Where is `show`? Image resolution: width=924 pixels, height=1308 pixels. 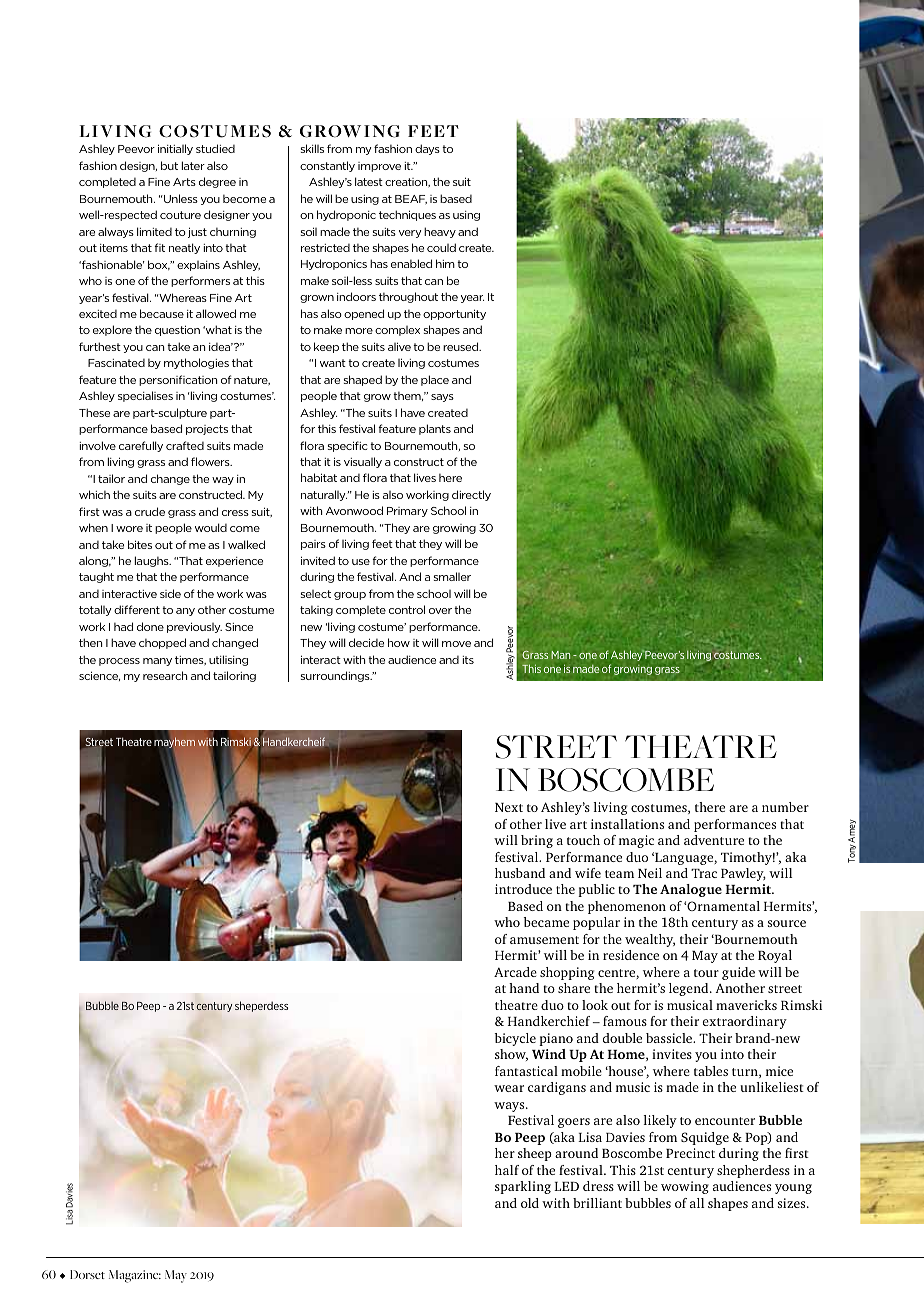 show is located at coordinates (511, 1055).
